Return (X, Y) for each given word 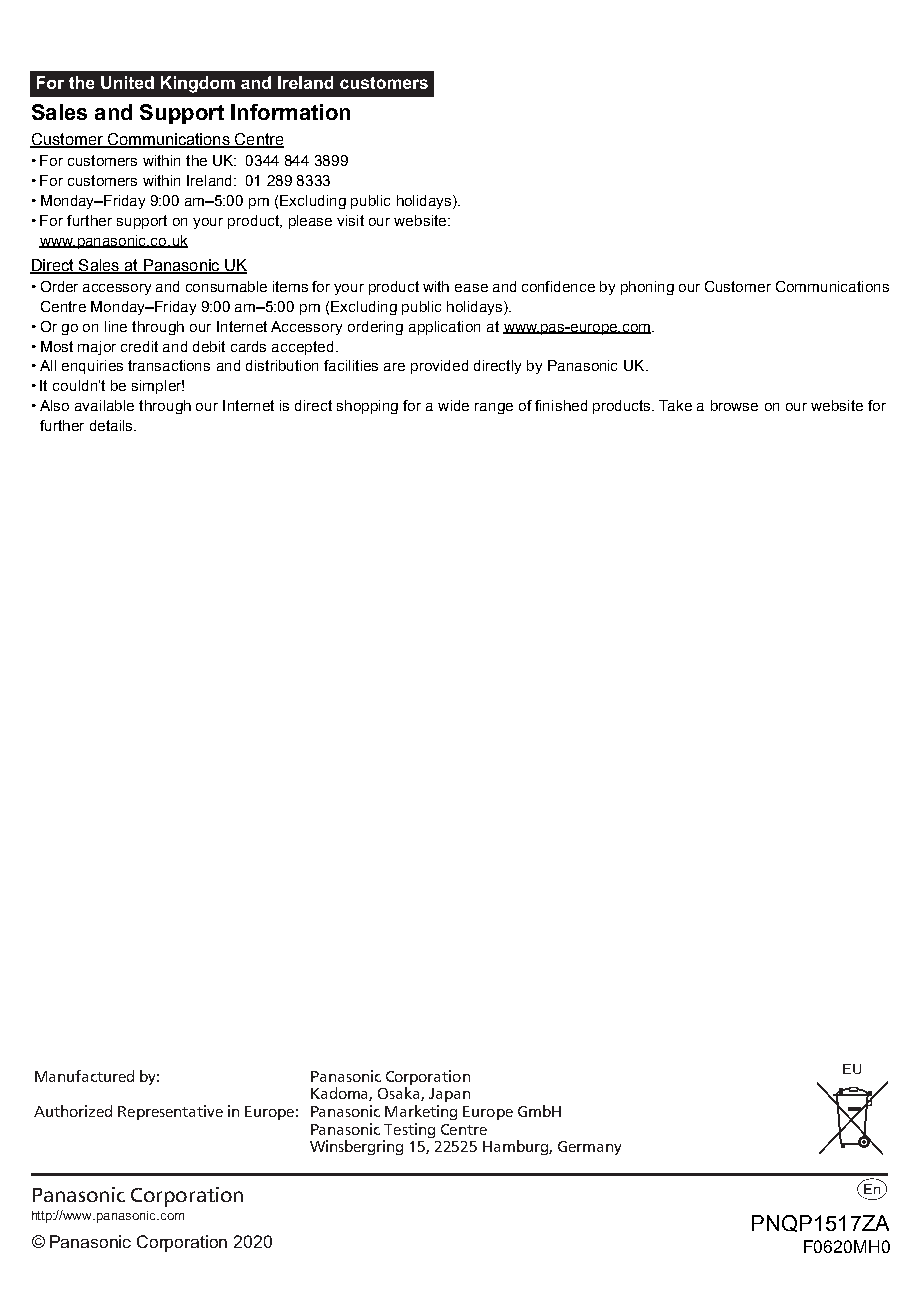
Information (290, 112)
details (112, 425)
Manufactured (84, 1076)
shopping (367, 407)
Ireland (211, 180)
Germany (589, 1148)
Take (675, 405)
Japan (449, 1095)
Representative (170, 1112)
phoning (647, 288)
